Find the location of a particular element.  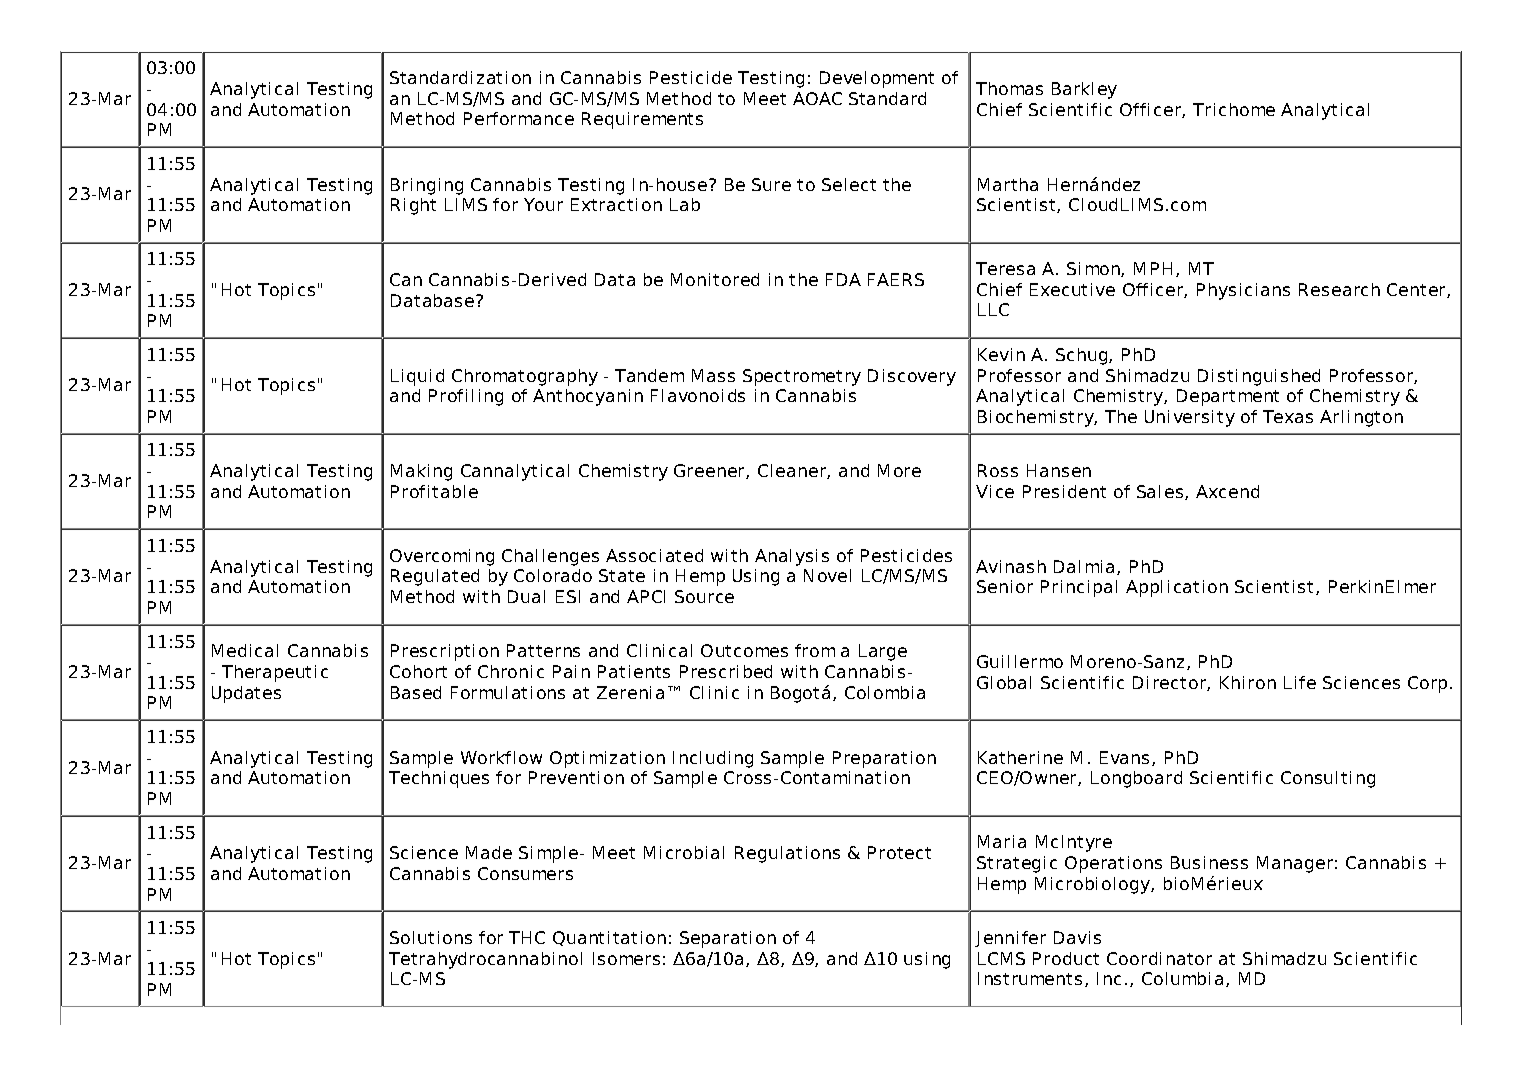

Cohort is located at coordinates (418, 671).
